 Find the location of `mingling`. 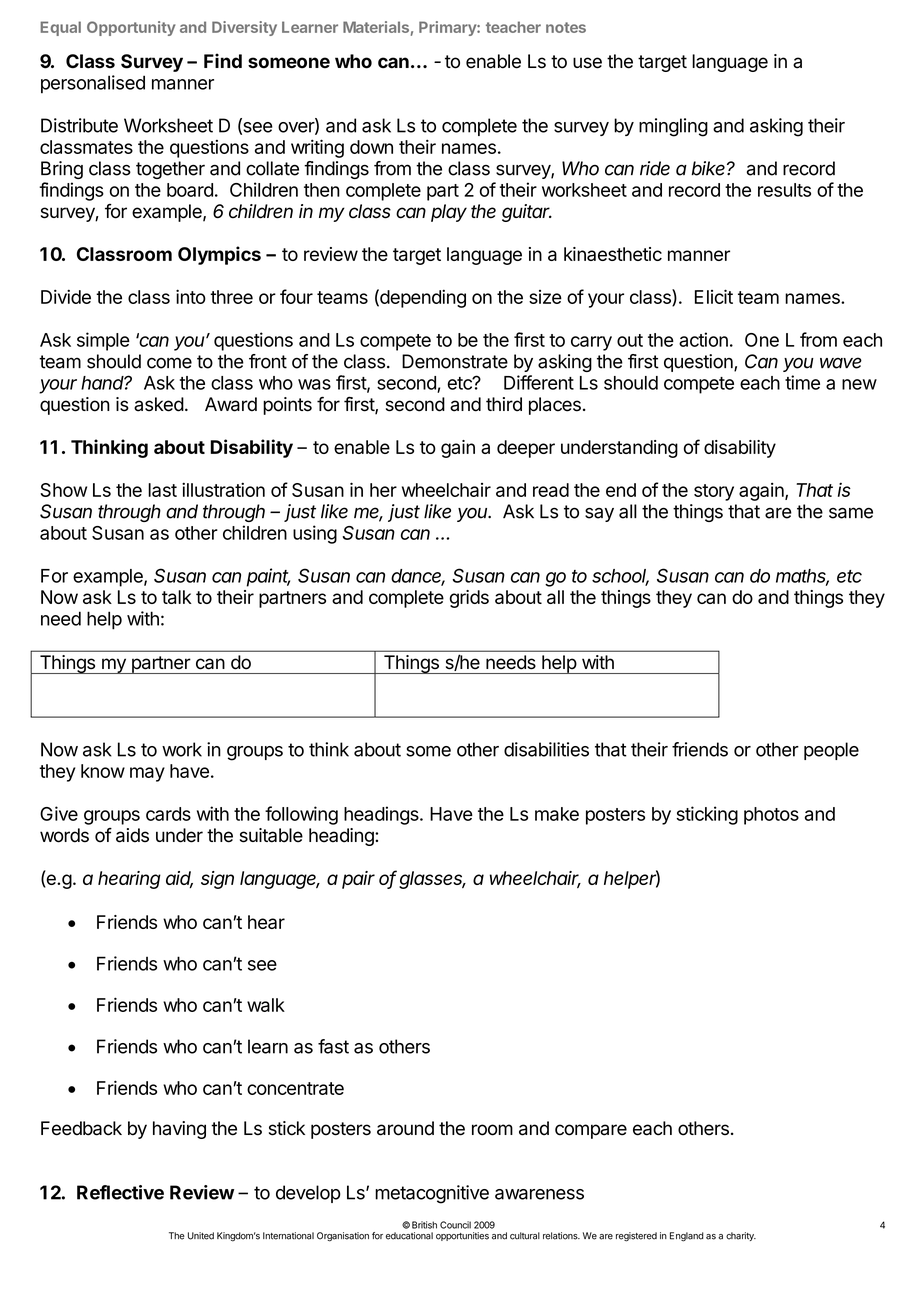

mingling is located at coordinates (673, 127).
